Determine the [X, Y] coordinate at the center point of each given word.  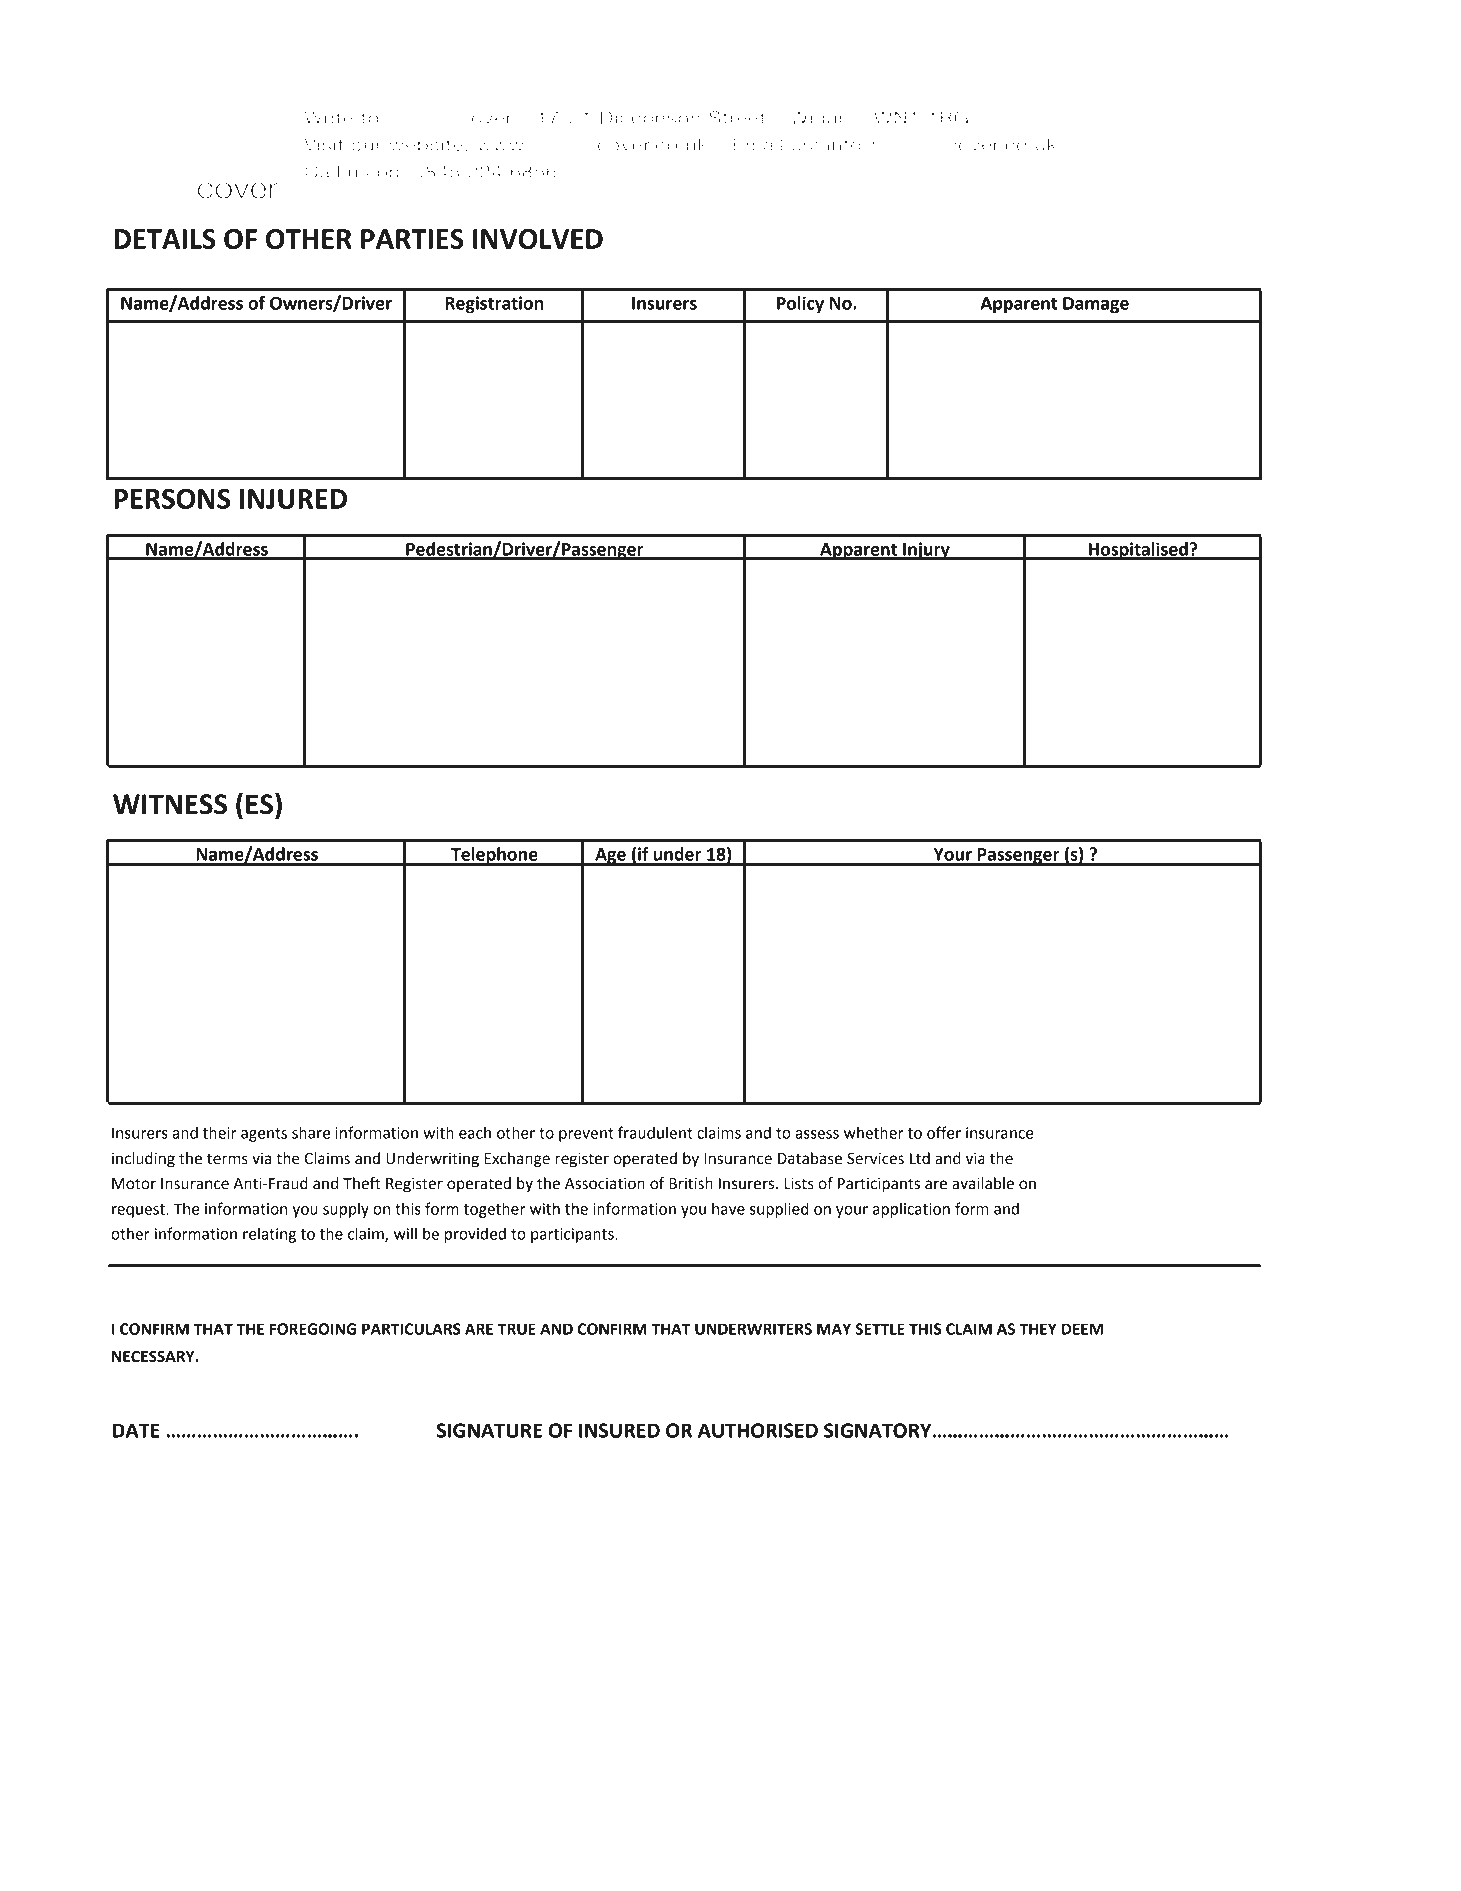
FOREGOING [313, 1329]
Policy [800, 305]
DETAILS [165, 239]
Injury [926, 551]
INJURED [293, 499]
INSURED [619, 1430]
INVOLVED [538, 239]
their [220, 1132]
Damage [1096, 305]
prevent [586, 1135]
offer [944, 1132]
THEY [1038, 1329]
